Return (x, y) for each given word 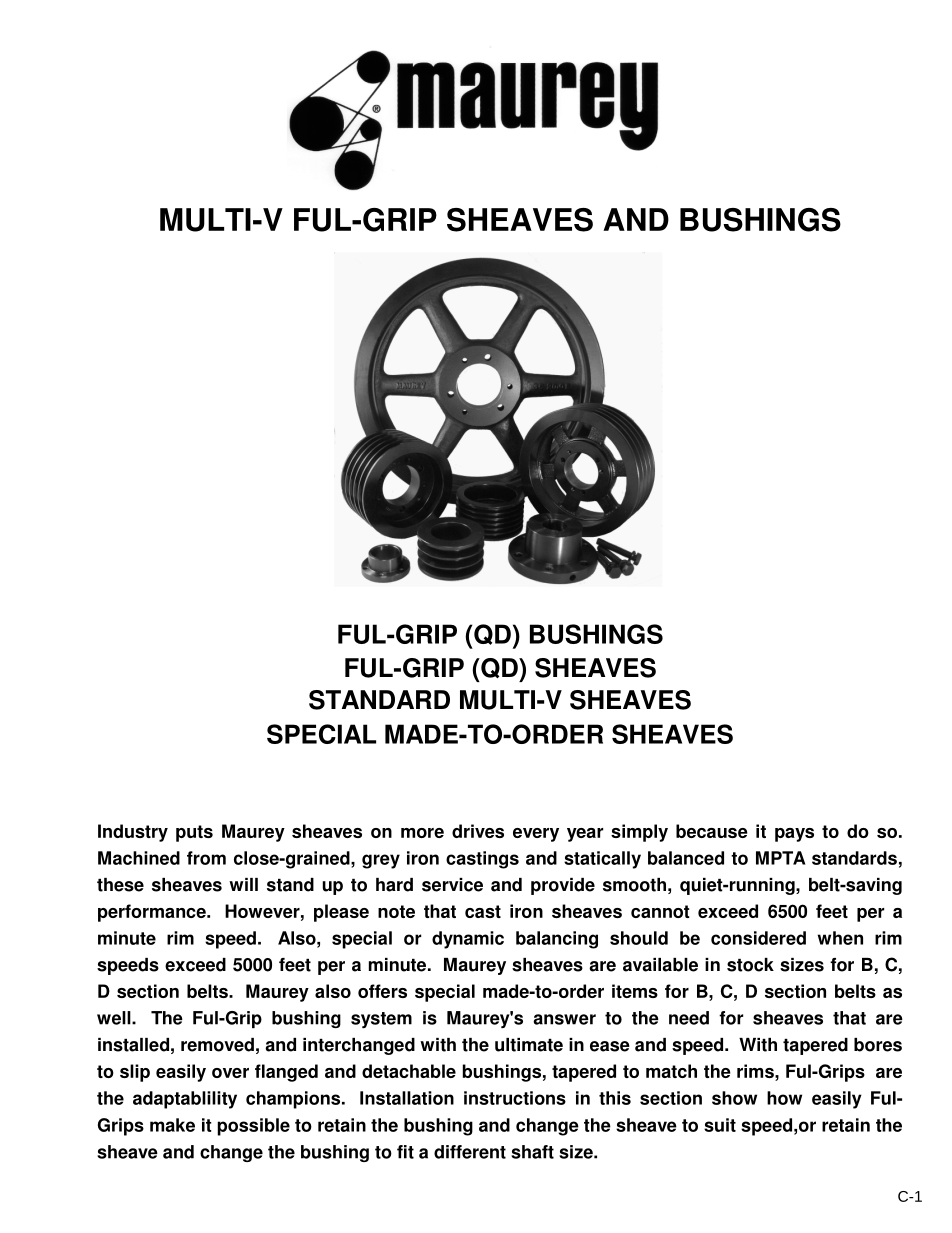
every (536, 835)
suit (720, 1125)
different (470, 1152)
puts (194, 833)
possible (253, 1127)
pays (794, 835)
